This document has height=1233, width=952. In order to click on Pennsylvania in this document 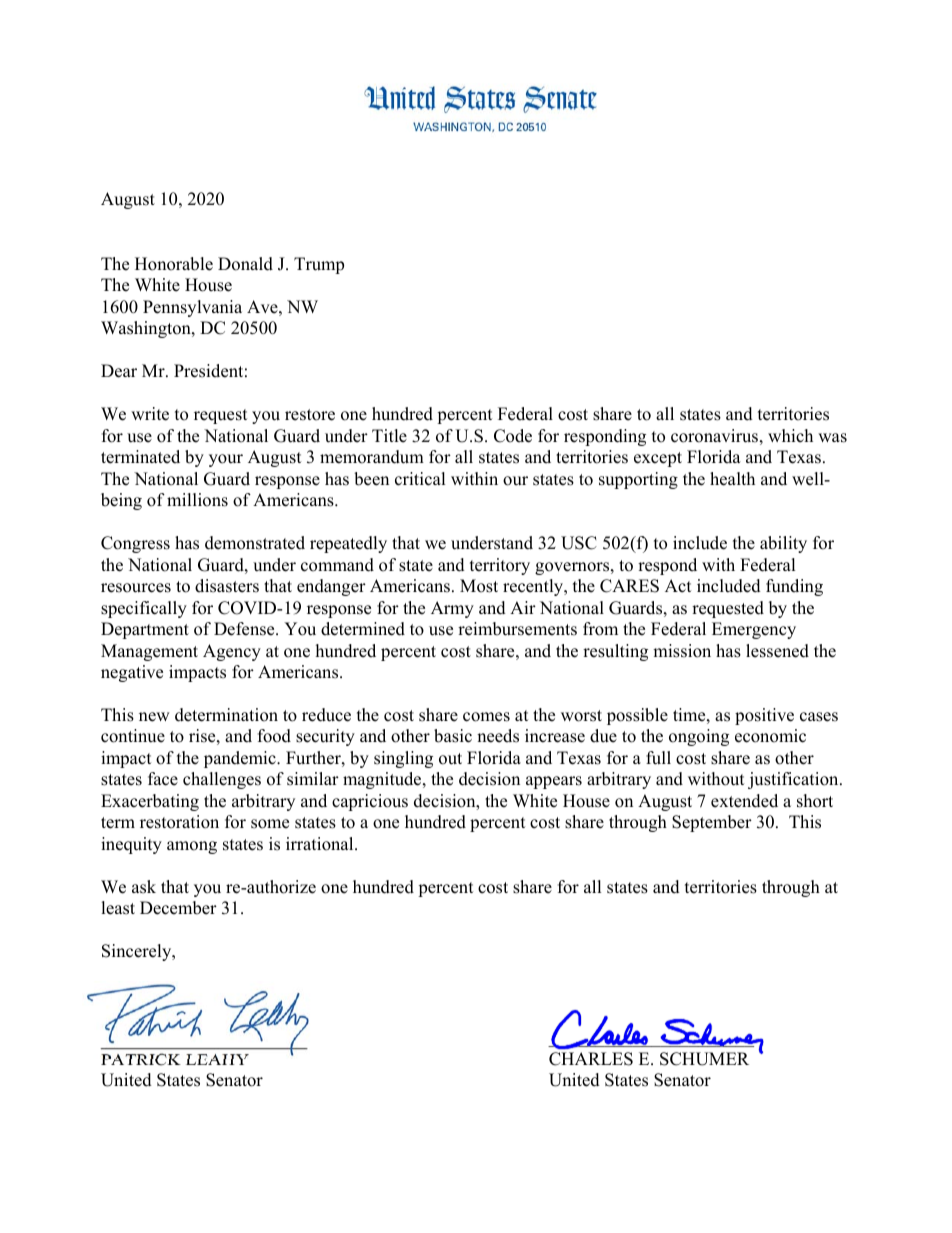, I will do `click(192, 308)`.
